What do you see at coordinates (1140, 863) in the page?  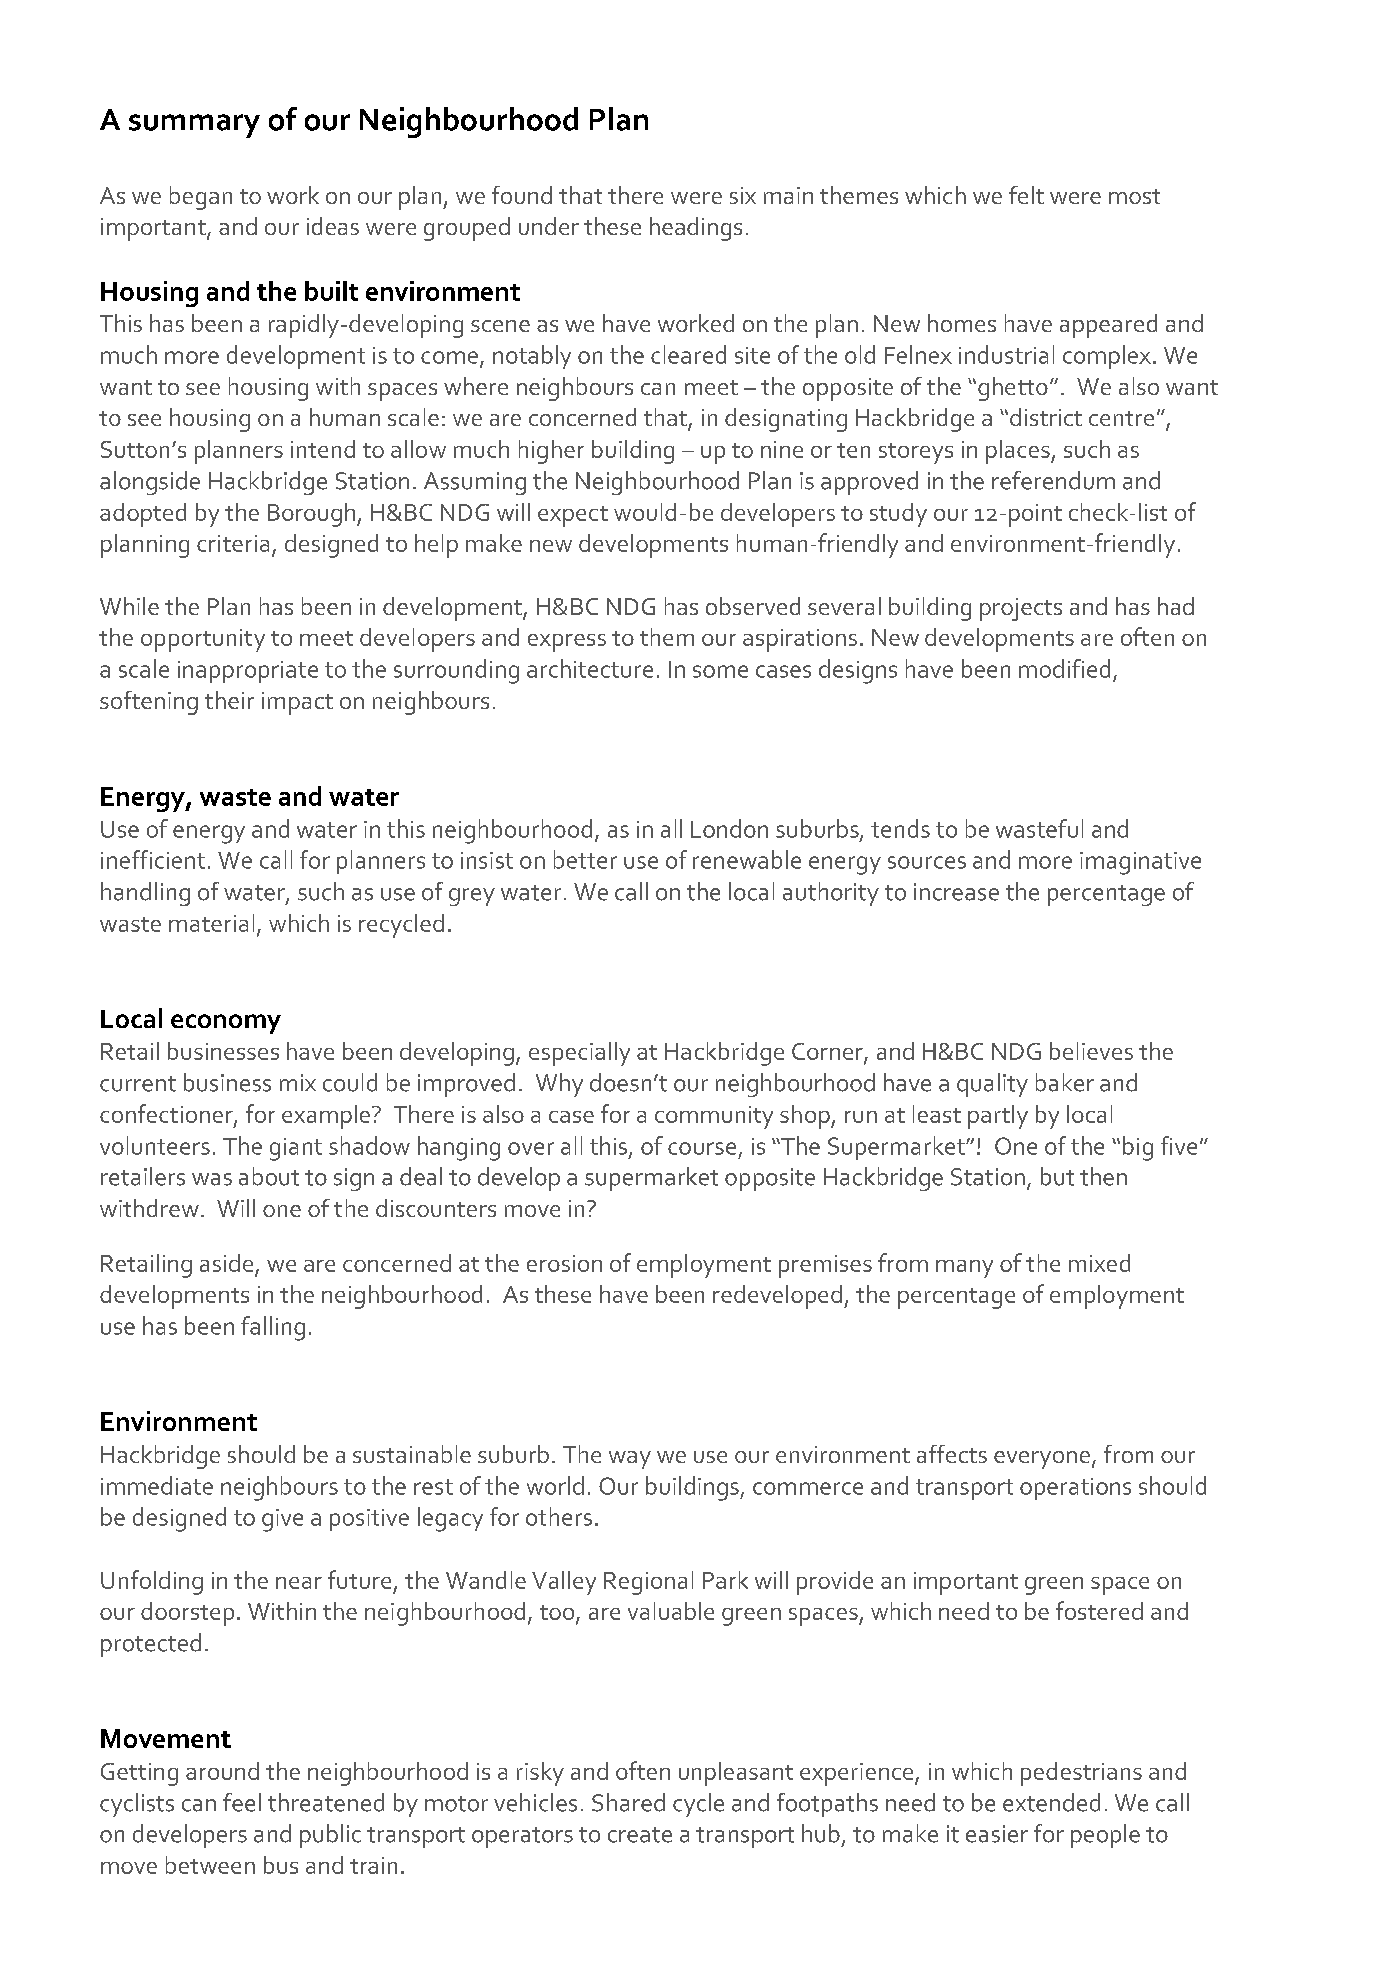 I see `imaginative` at bounding box center [1140, 863].
